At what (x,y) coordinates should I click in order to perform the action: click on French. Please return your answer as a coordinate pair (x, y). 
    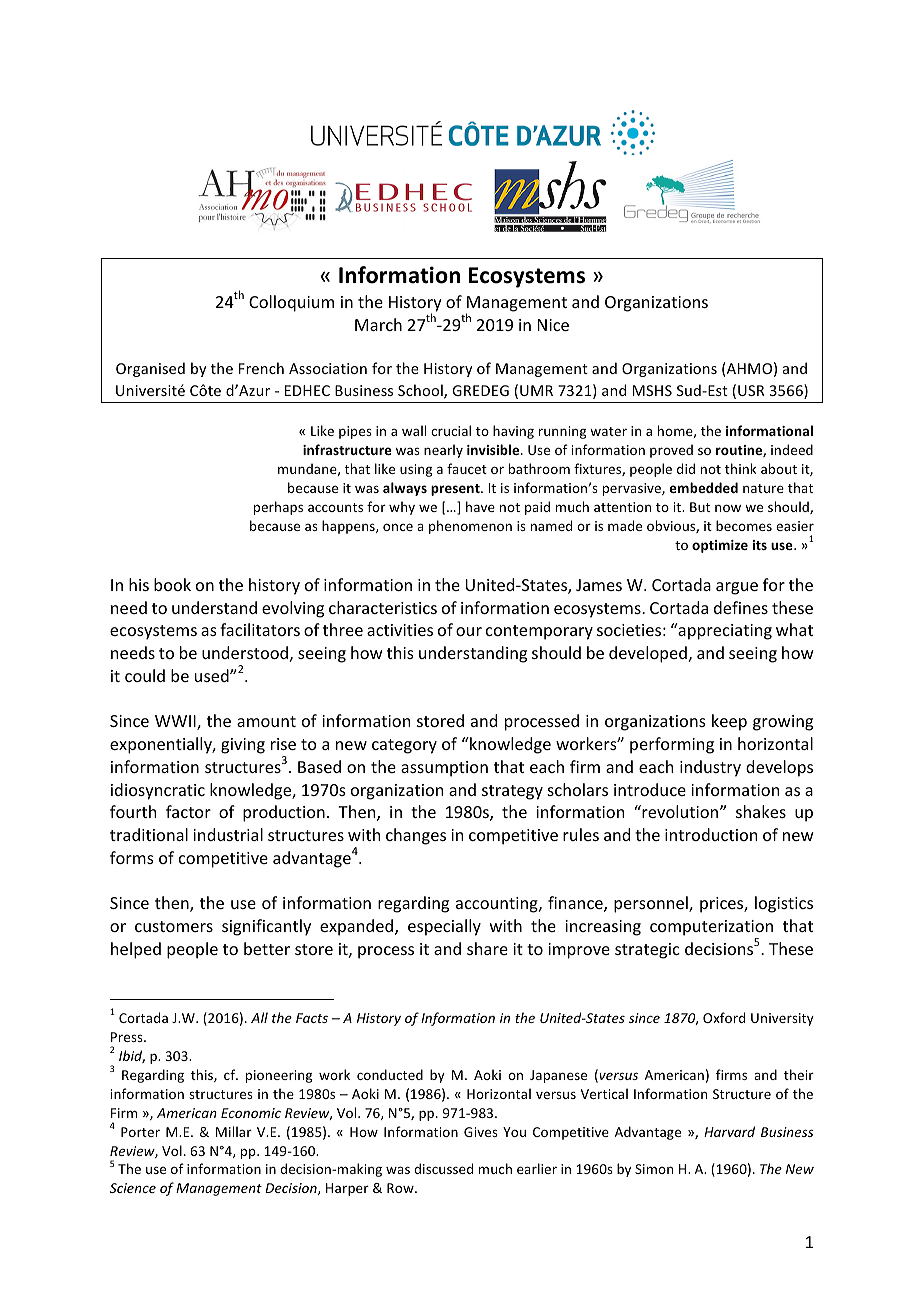
    Looking at the image, I should click on (261, 368).
